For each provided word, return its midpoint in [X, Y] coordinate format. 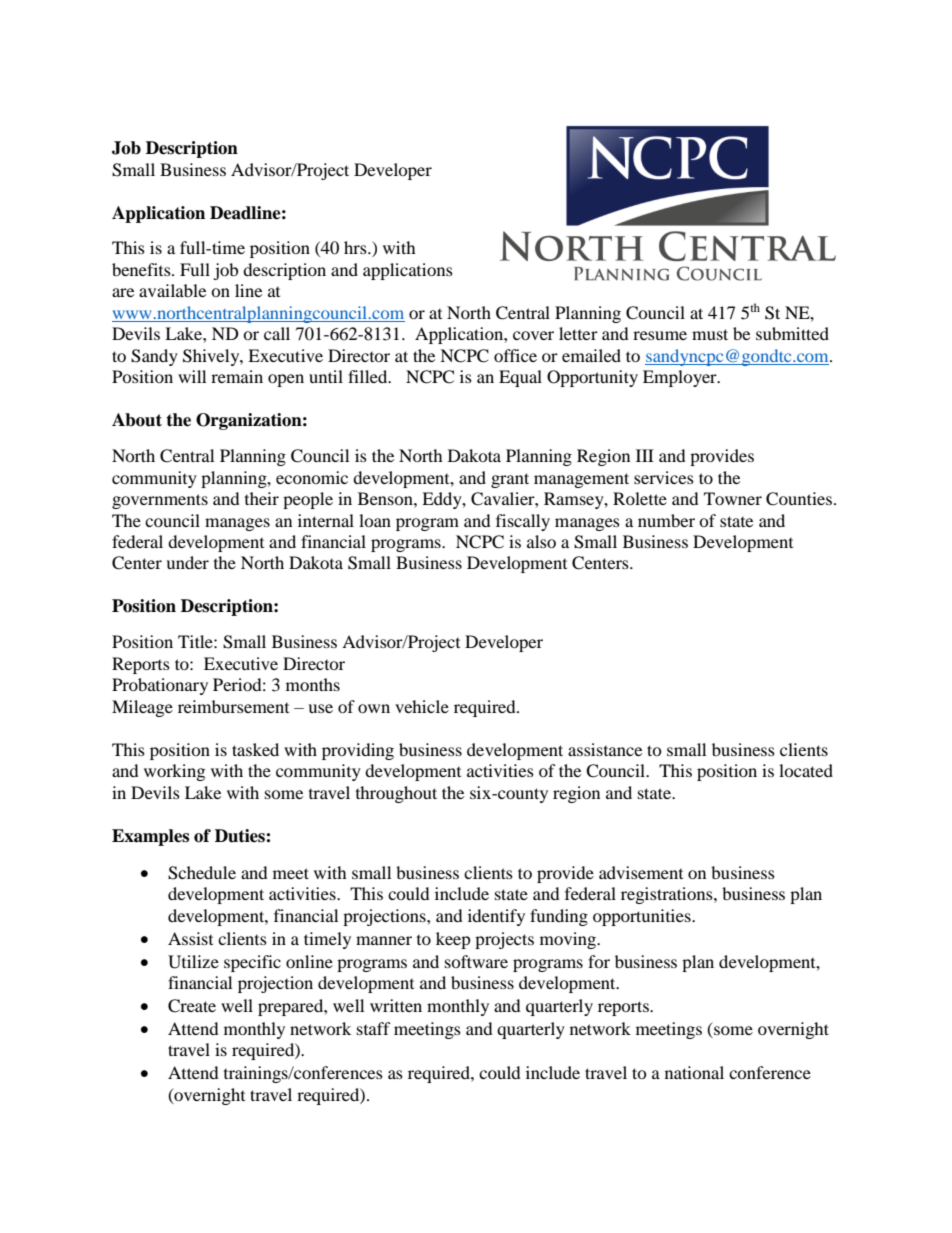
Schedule [202, 873]
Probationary [160, 686]
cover [533, 335]
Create [192, 1006]
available [172, 290]
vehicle [422, 706]
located [806, 770]
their [262, 498]
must [710, 334]
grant [510, 480]
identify [496, 917]
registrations [668, 895]
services [664, 477]
